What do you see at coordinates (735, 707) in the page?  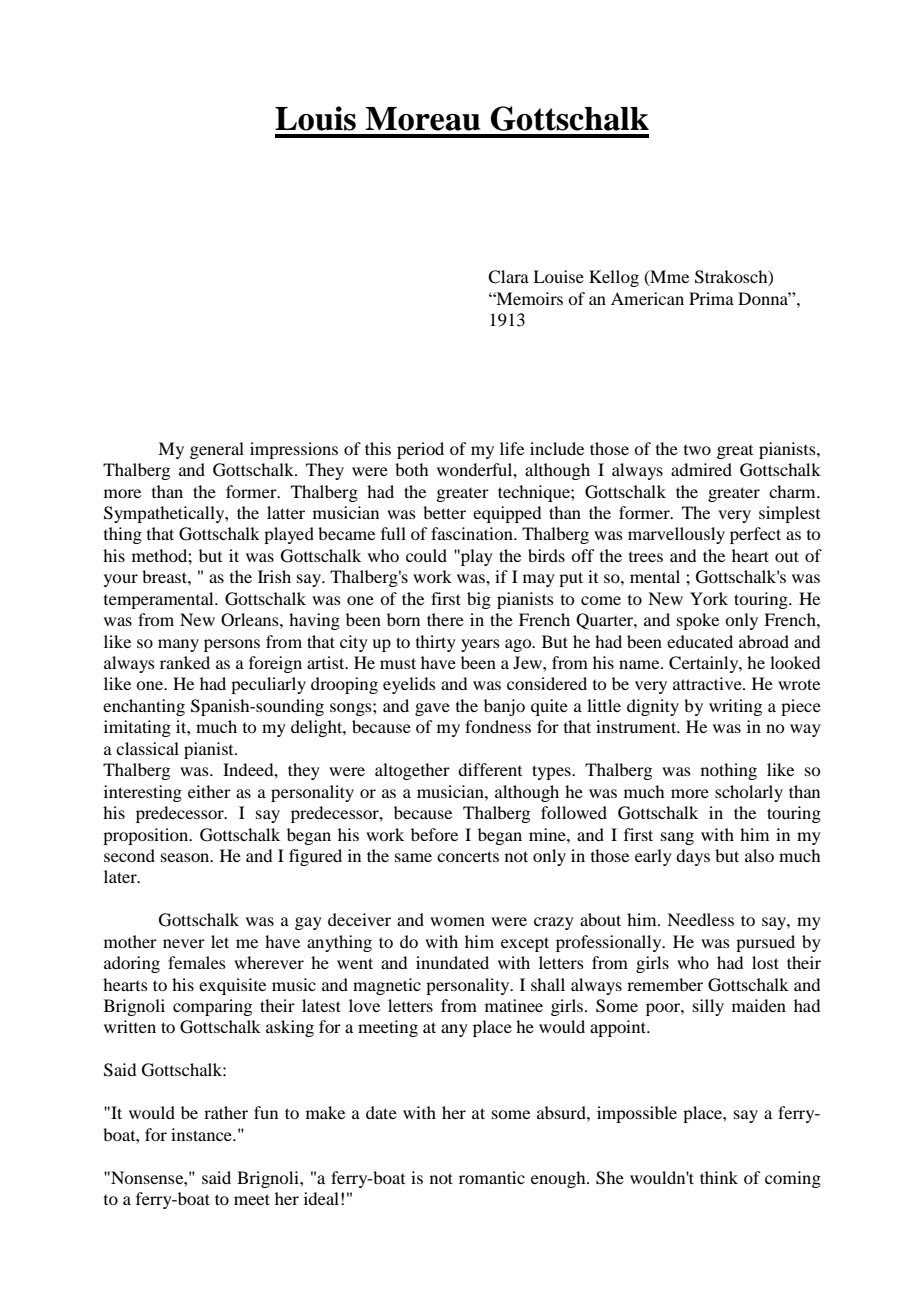 I see `writing` at bounding box center [735, 707].
